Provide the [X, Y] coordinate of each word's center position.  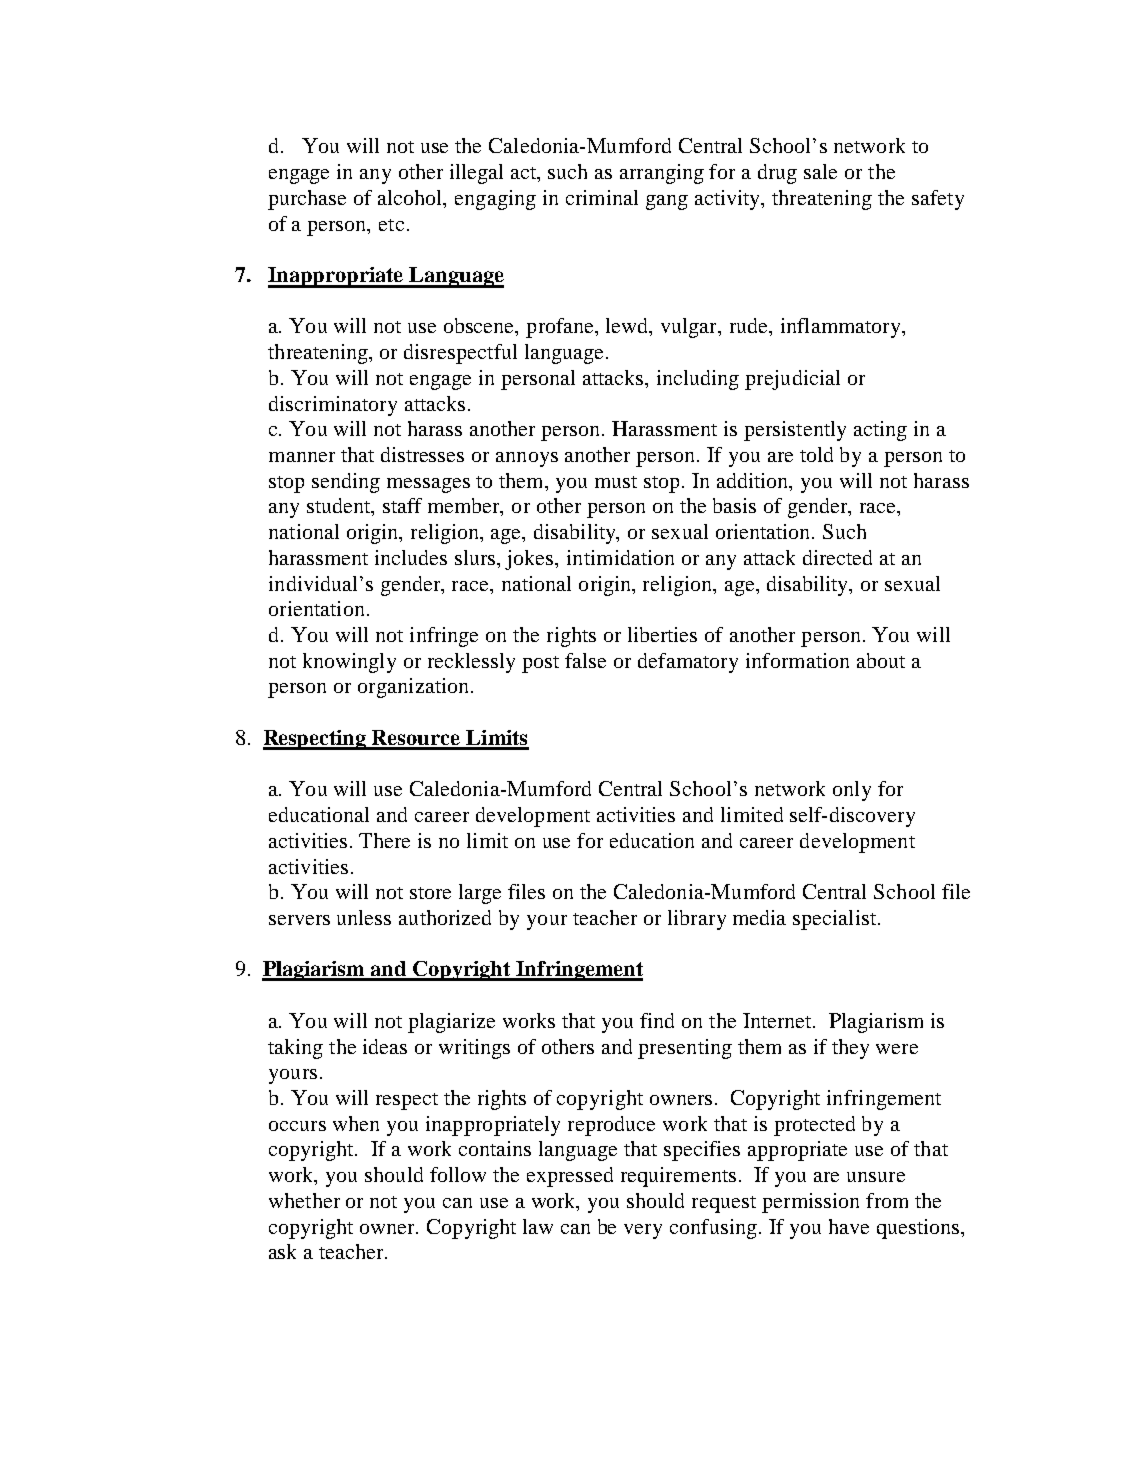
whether [304, 1200]
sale [820, 171]
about [881, 660]
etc [391, 225]
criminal [602, 197]
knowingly [349, 663]
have [849, 1226]
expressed [570, 1177]
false [585, 660]
